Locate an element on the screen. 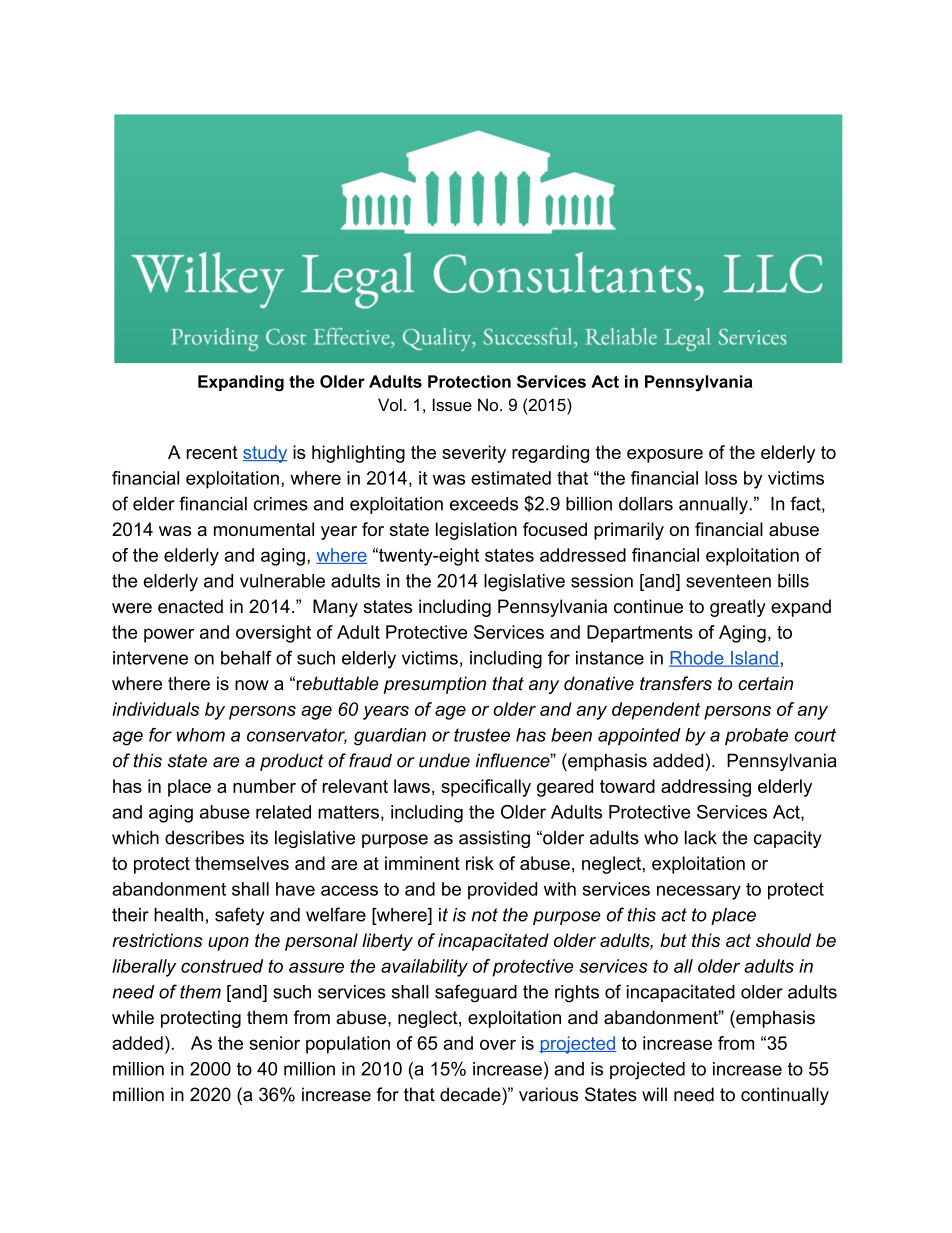 This screenshot has height=1233, width=952. whom is located at coordinates (201, 735).
